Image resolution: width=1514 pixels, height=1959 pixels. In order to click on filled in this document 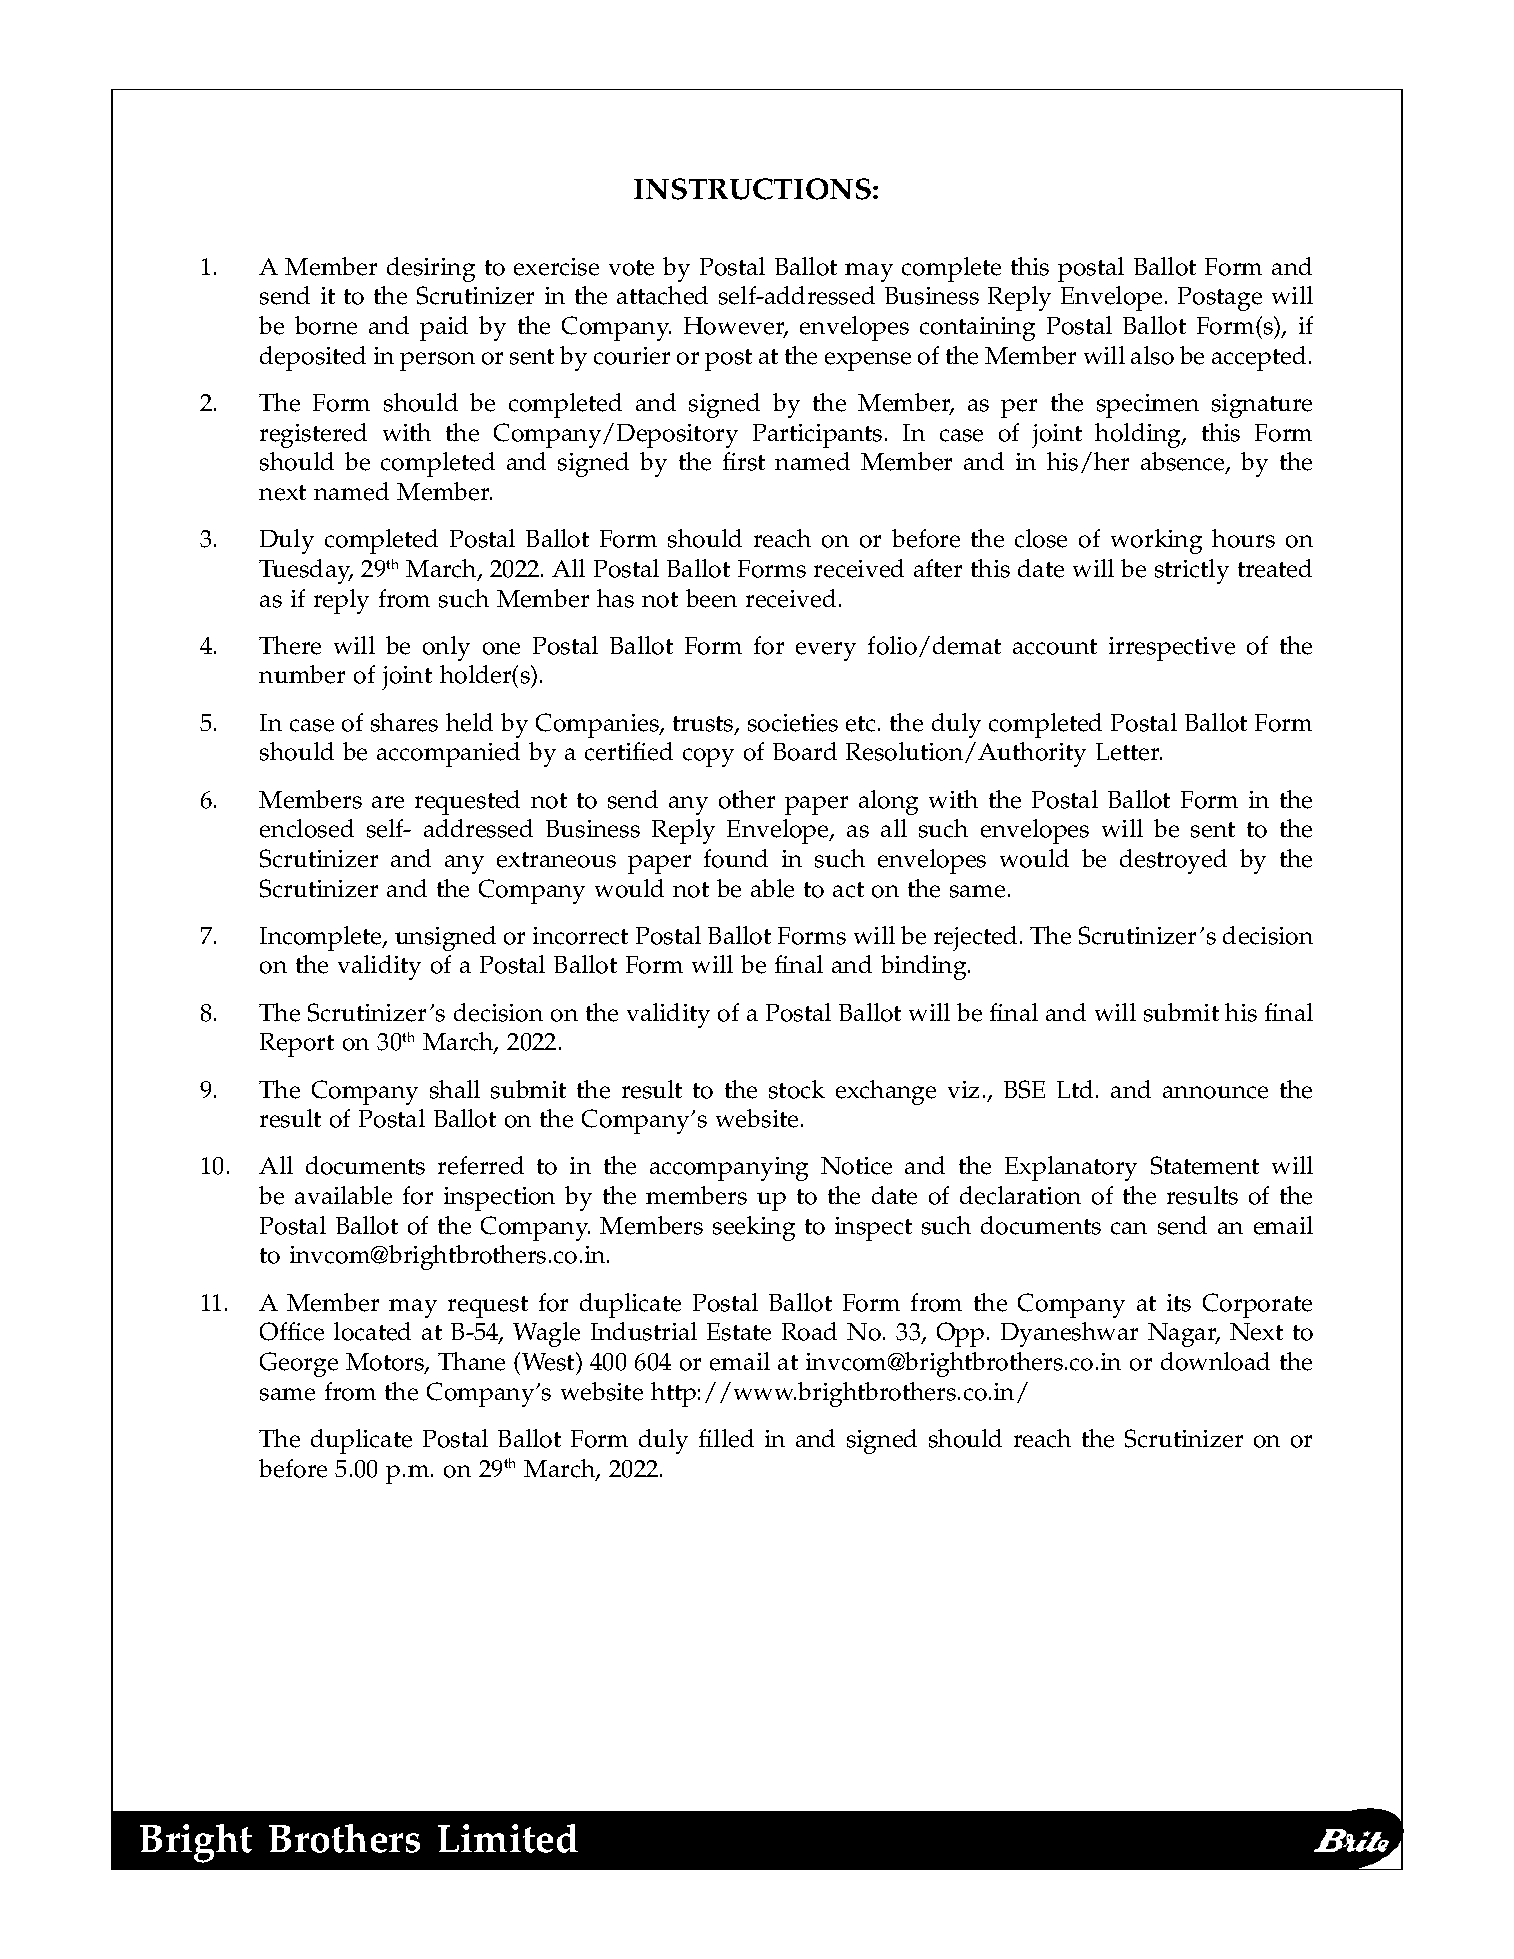, I will do `click(726, 1438)`.
